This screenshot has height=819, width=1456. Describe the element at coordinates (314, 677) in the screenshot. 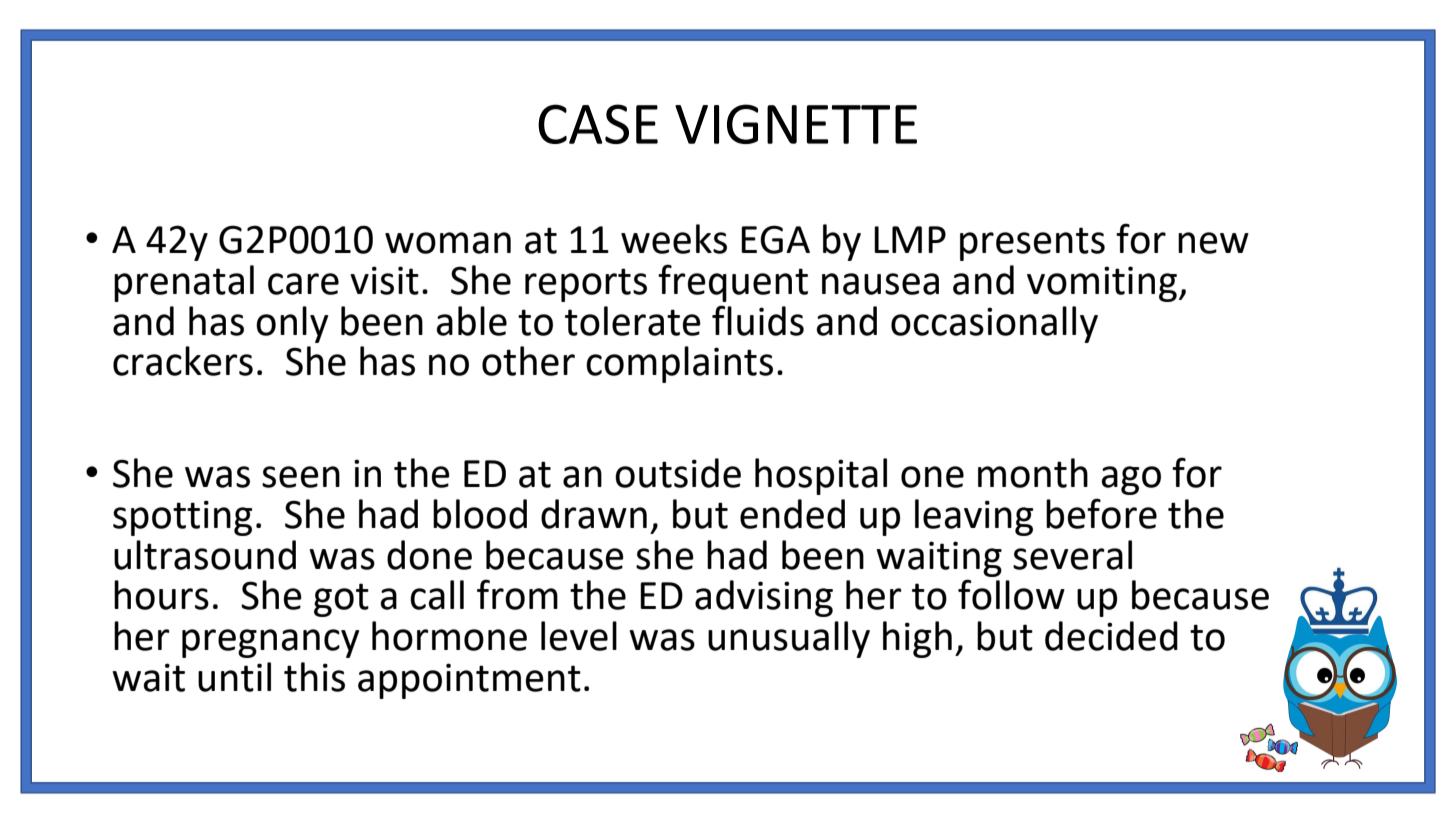

I see `this` at that location.
